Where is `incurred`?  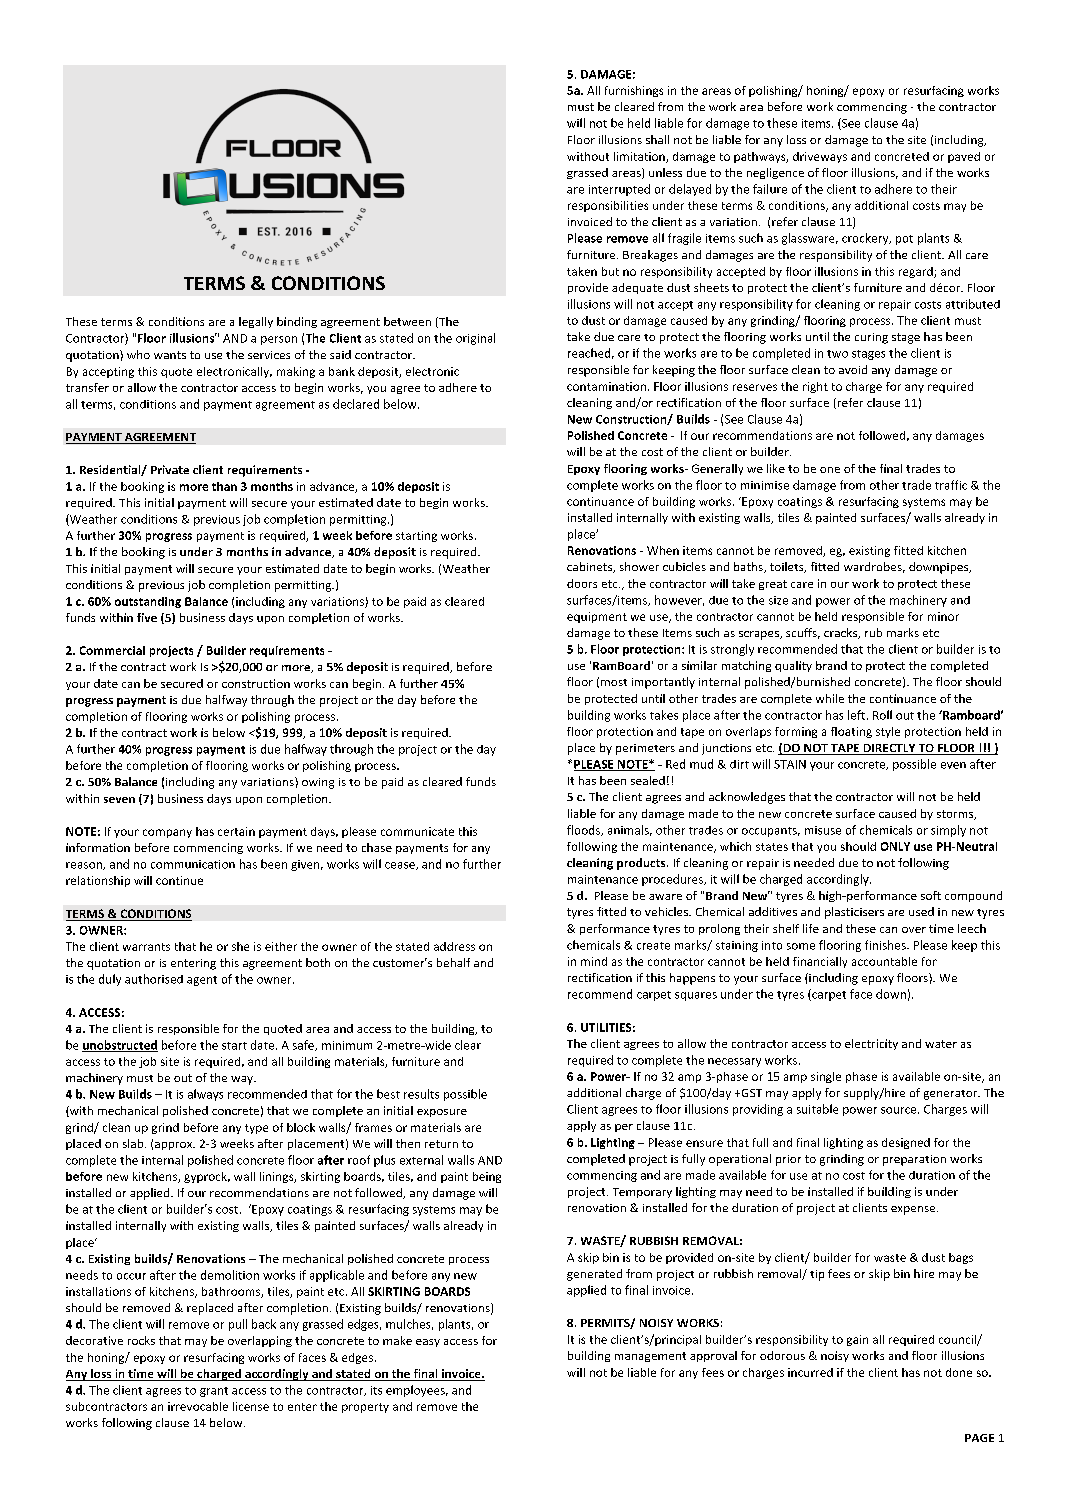 incurred is located at coordinates (810, 1372).
